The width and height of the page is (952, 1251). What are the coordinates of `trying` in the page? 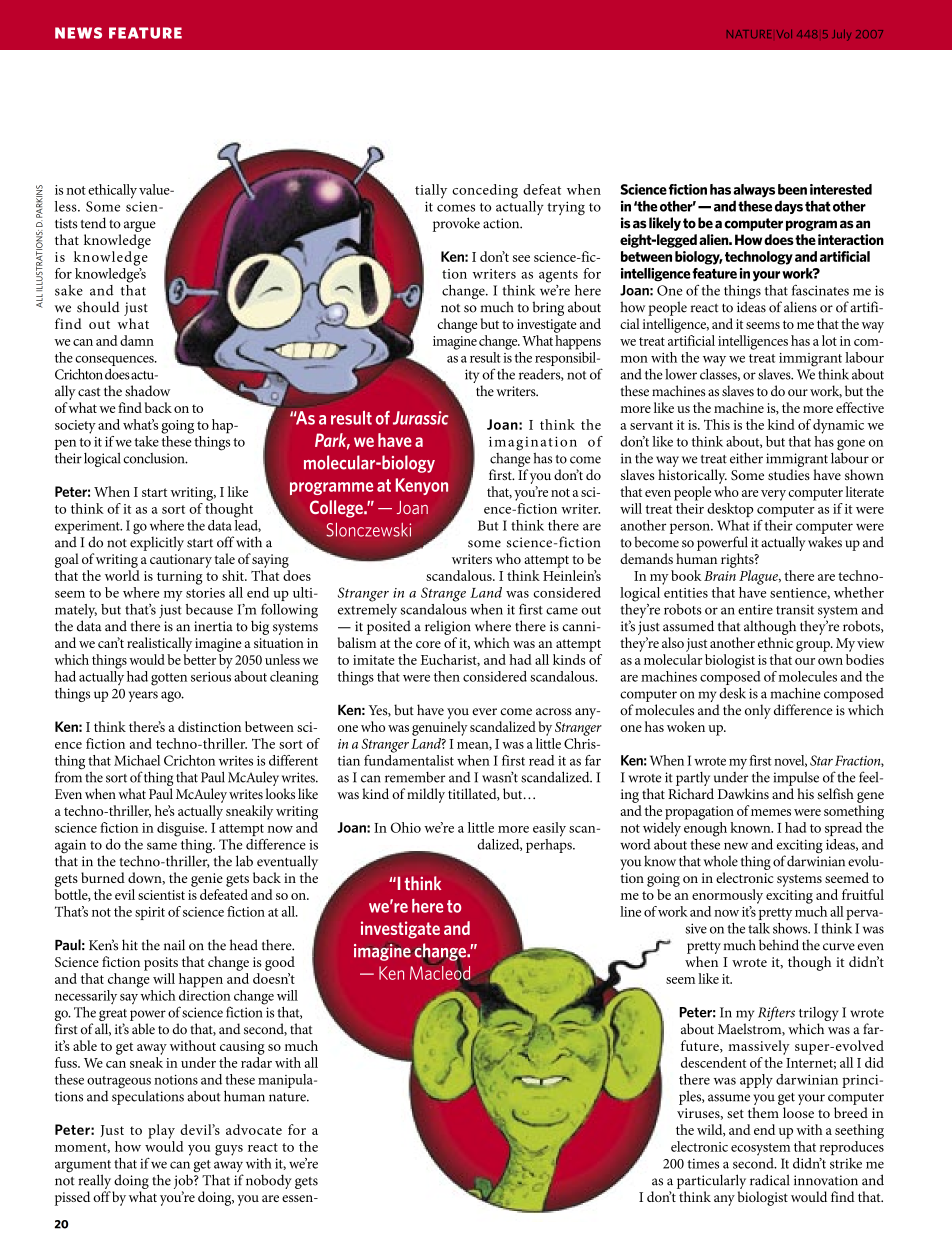 It's located at (566, 208).
